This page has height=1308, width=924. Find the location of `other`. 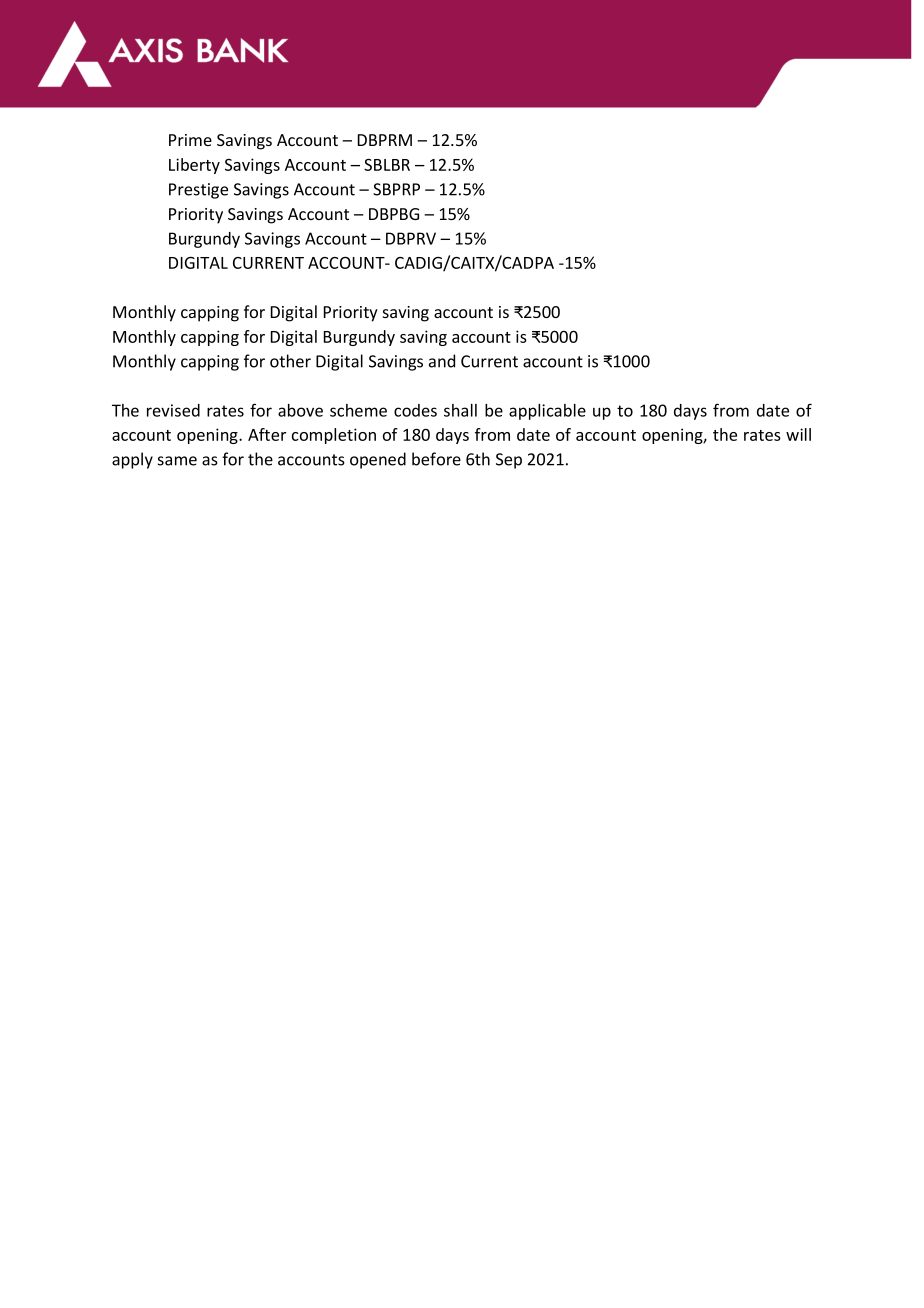

other is located at coordinates (290, 361).
